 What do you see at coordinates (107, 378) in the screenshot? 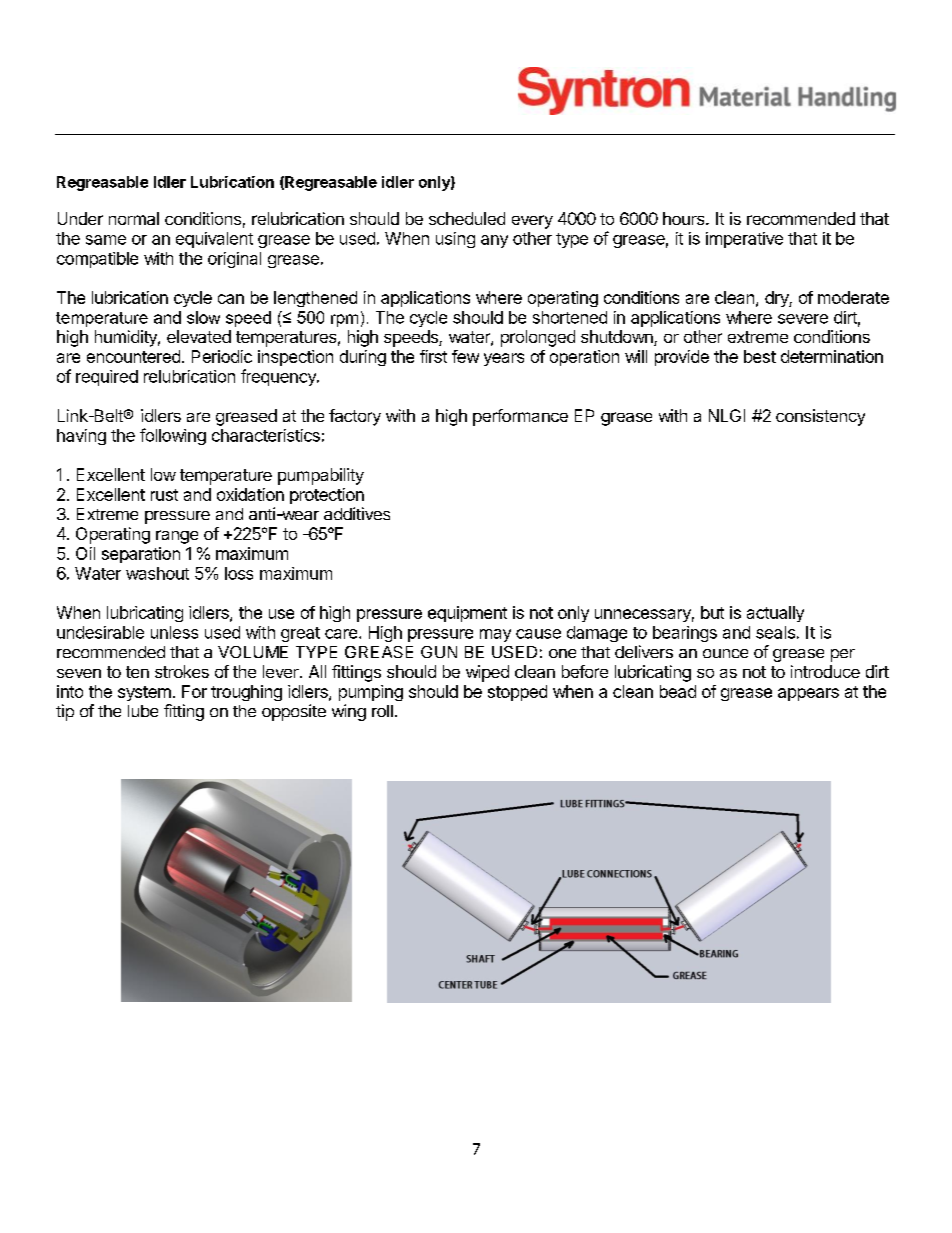
I see `required` at bounding box center [107, 378].
